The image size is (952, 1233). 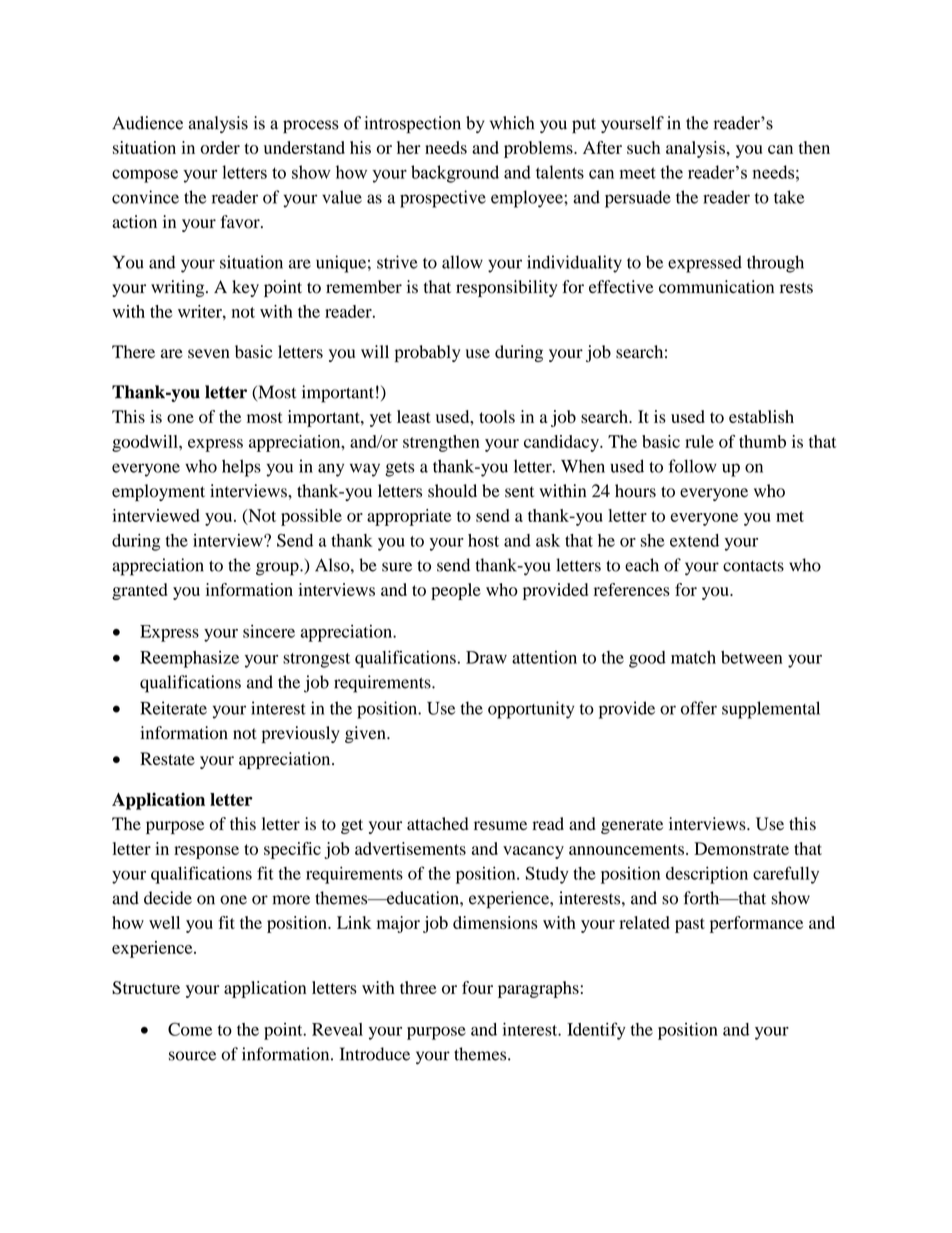 I want to click on background, so click(x=455, y=174).
